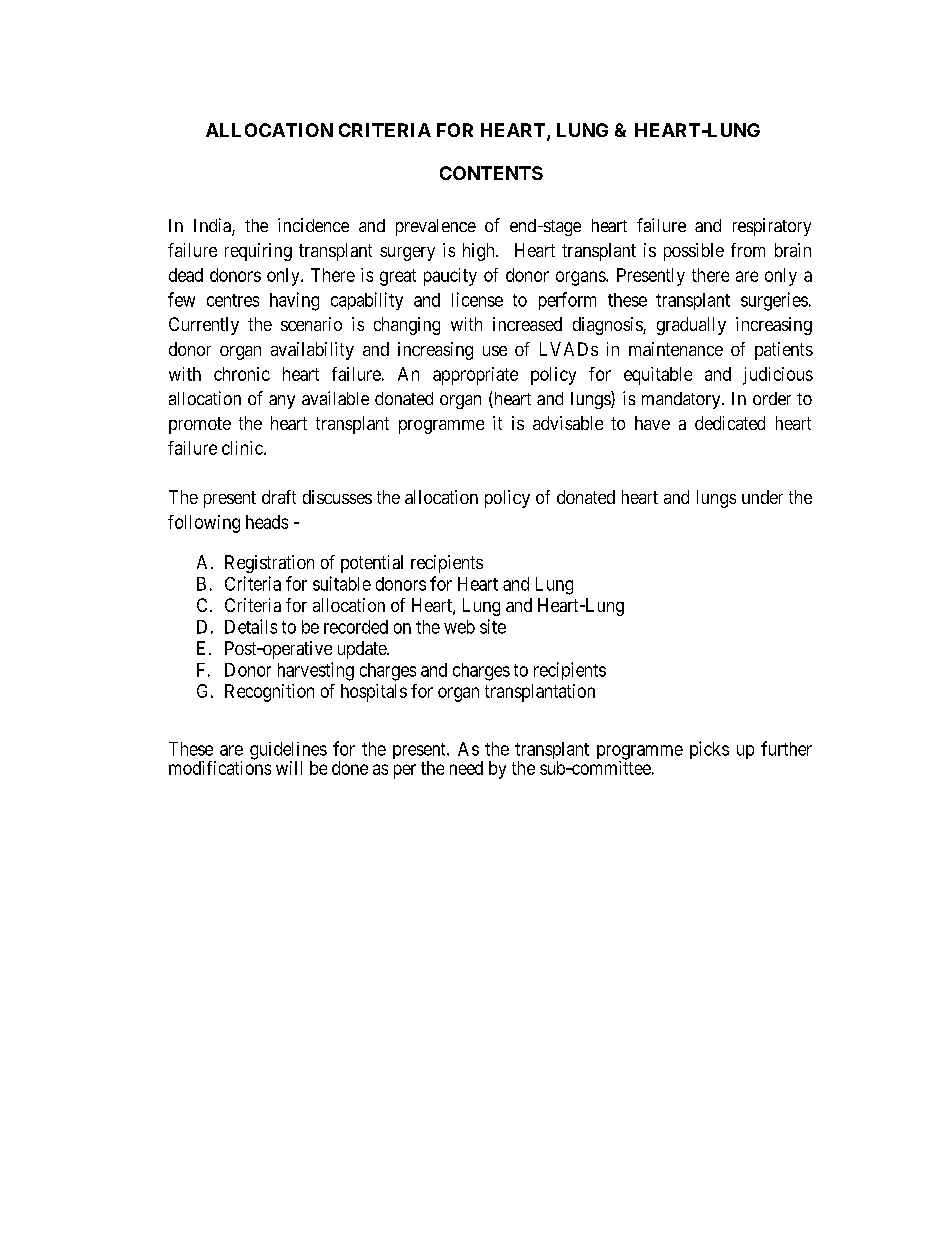 The image size is (952, 1233). I want to click on guidelines, so click(288, 752).
